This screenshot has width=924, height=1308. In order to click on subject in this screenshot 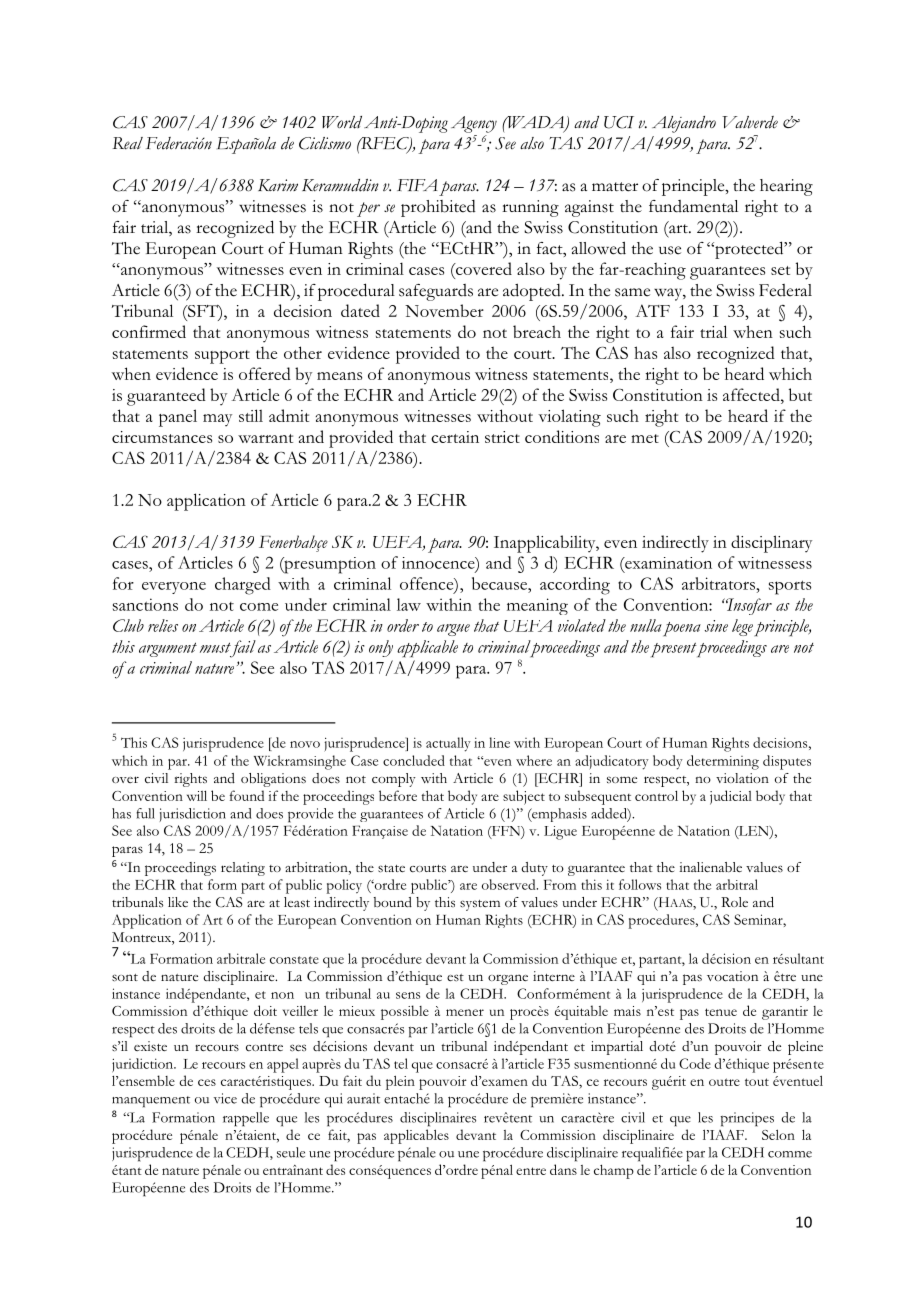, I will do `click(524, 797)`.
